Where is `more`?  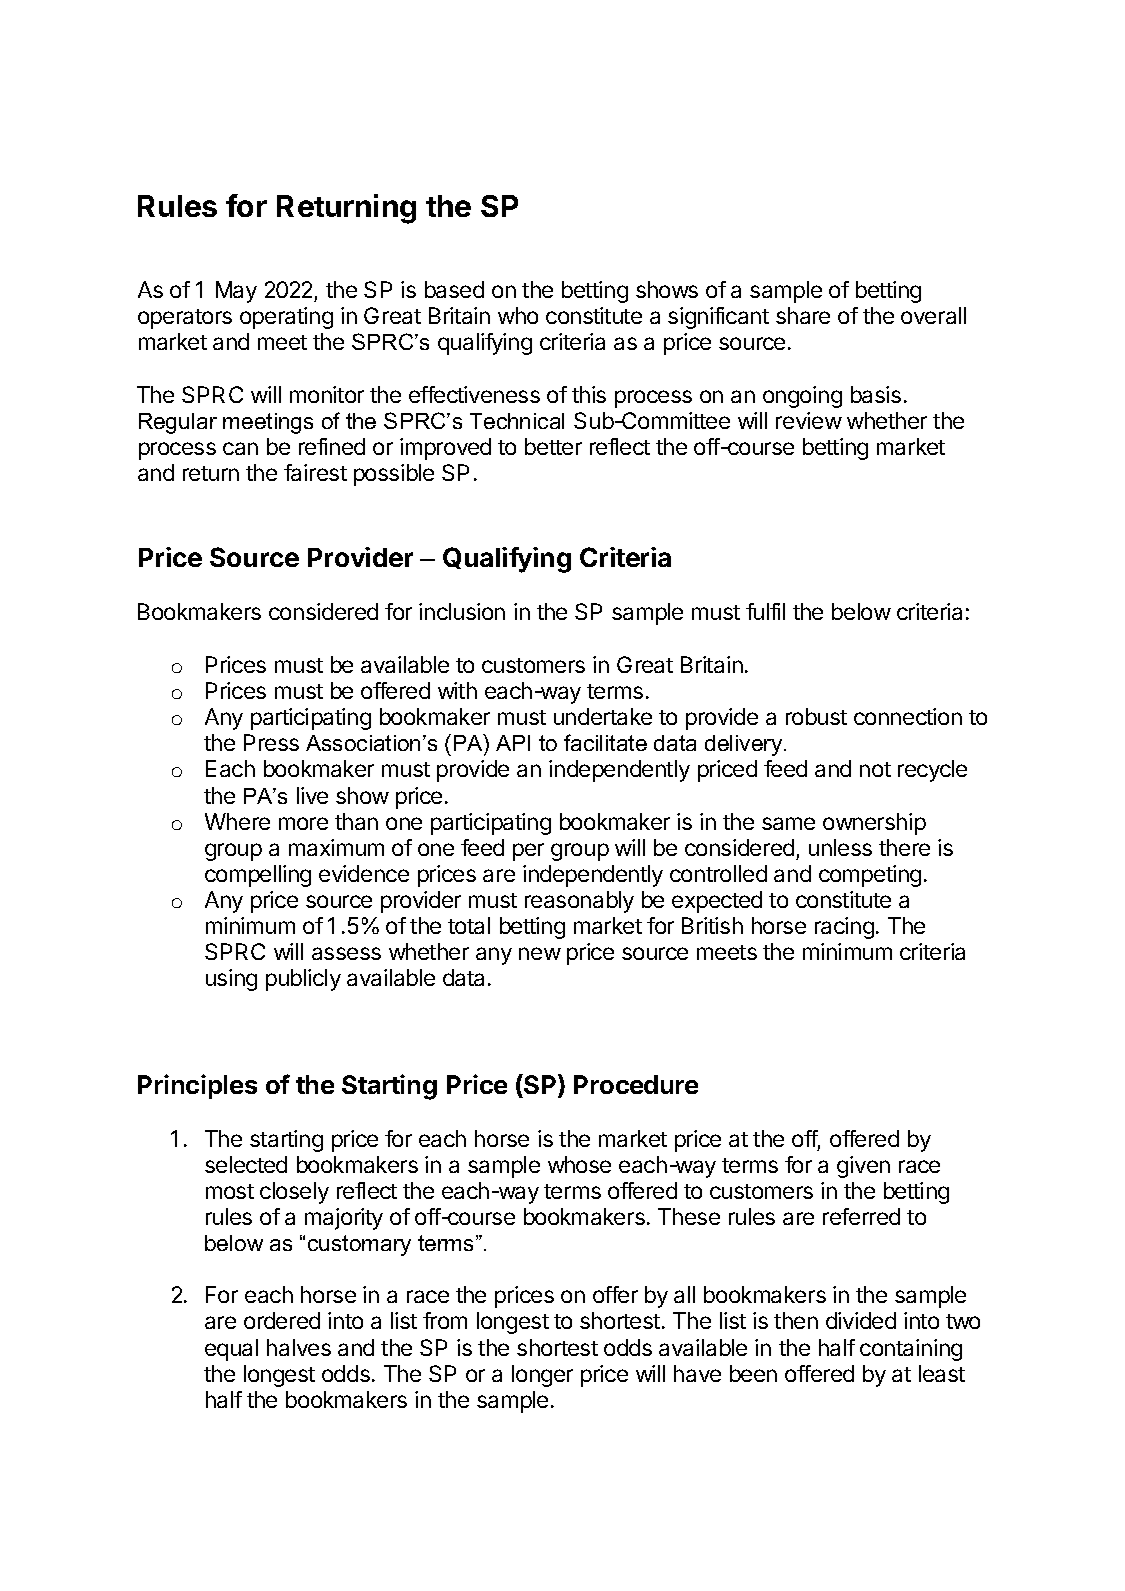
more is located at coordinates (303, 823).
